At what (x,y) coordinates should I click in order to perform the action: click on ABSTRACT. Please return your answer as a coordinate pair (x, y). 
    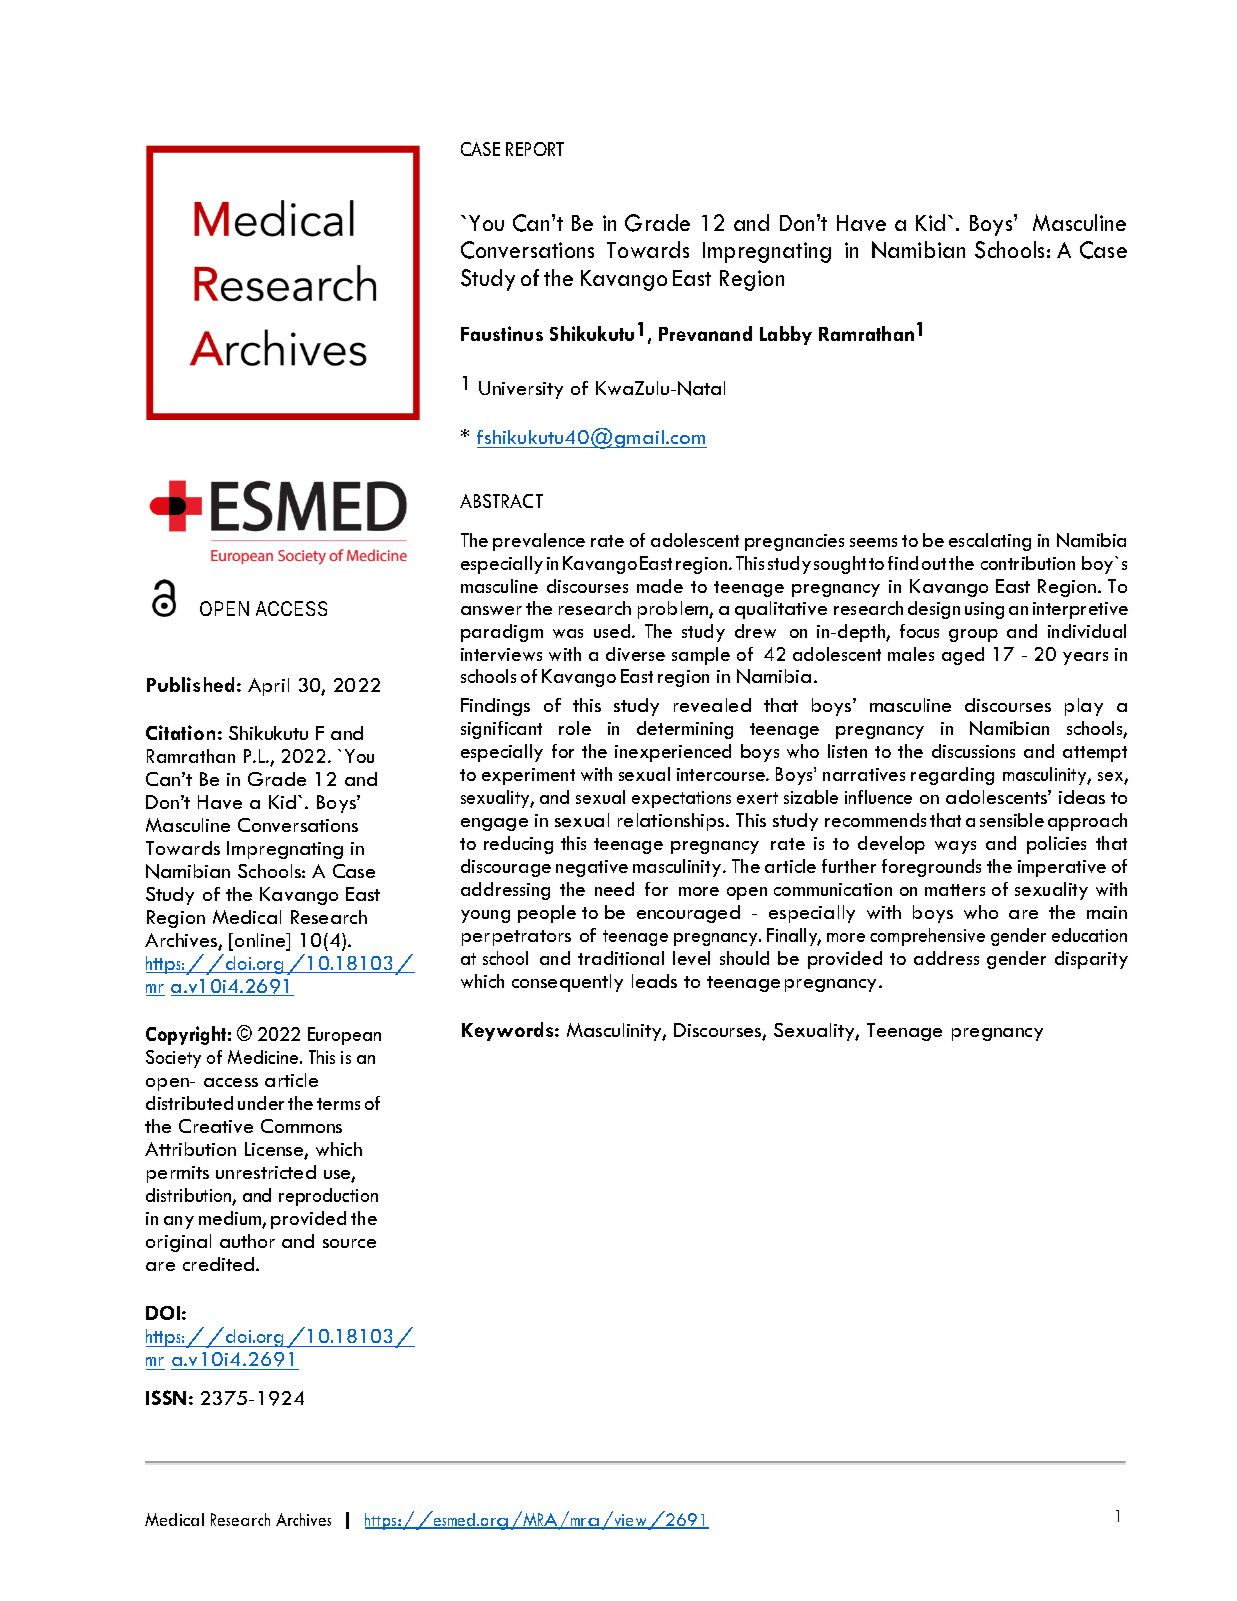
    Looking at the image, I should click on (501, 501).
